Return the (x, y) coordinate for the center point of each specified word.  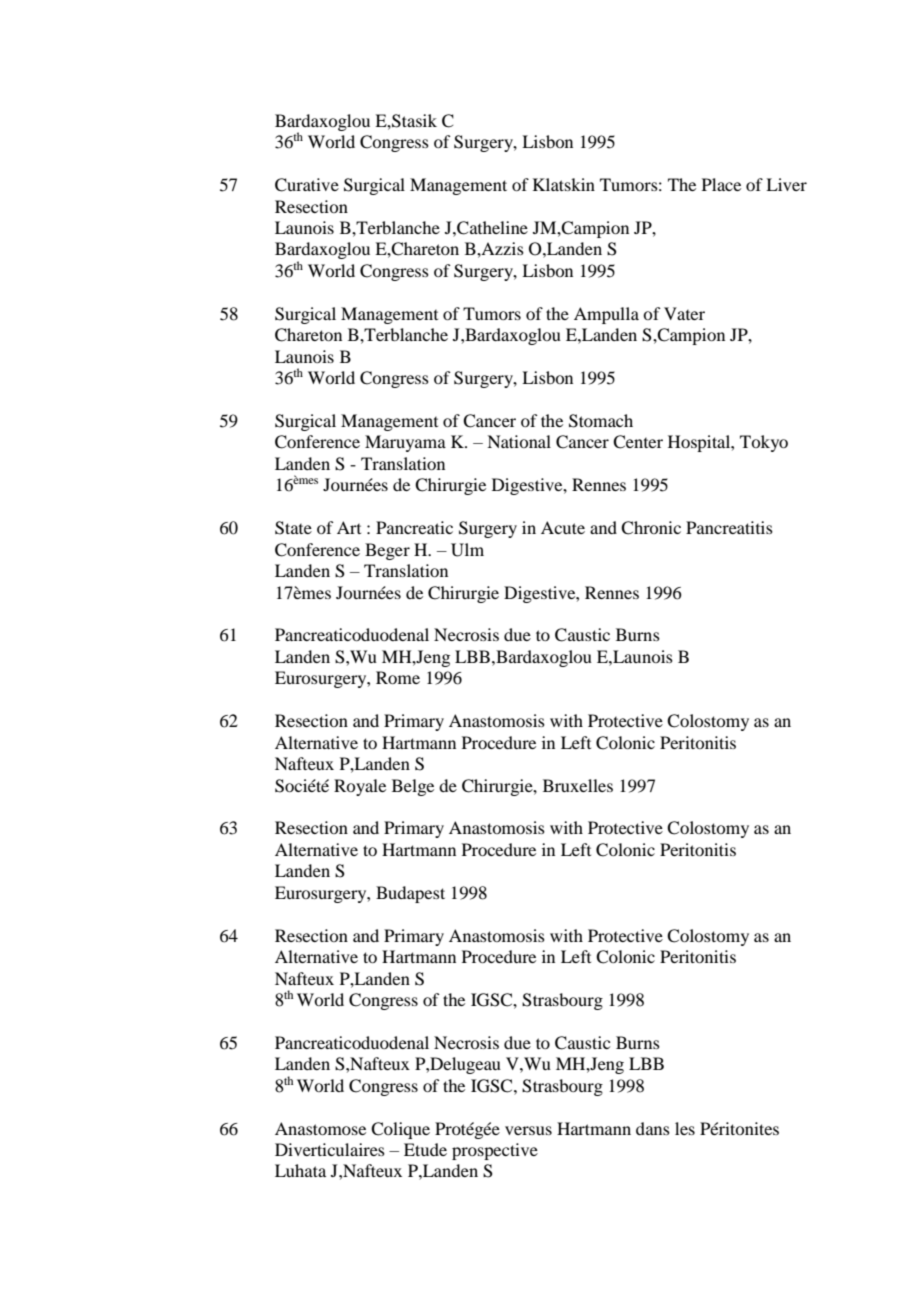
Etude (425, 1149)
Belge (413, 787)
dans (653, 1128)
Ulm (467, 550)
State (293, 528)
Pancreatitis (729, 527)
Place (721, 184)
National (519, 441)
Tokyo (764, 443)
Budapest (410, 894)
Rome (398, 677)
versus (528, 1130)
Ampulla (606, 315)
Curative (307, 185)
